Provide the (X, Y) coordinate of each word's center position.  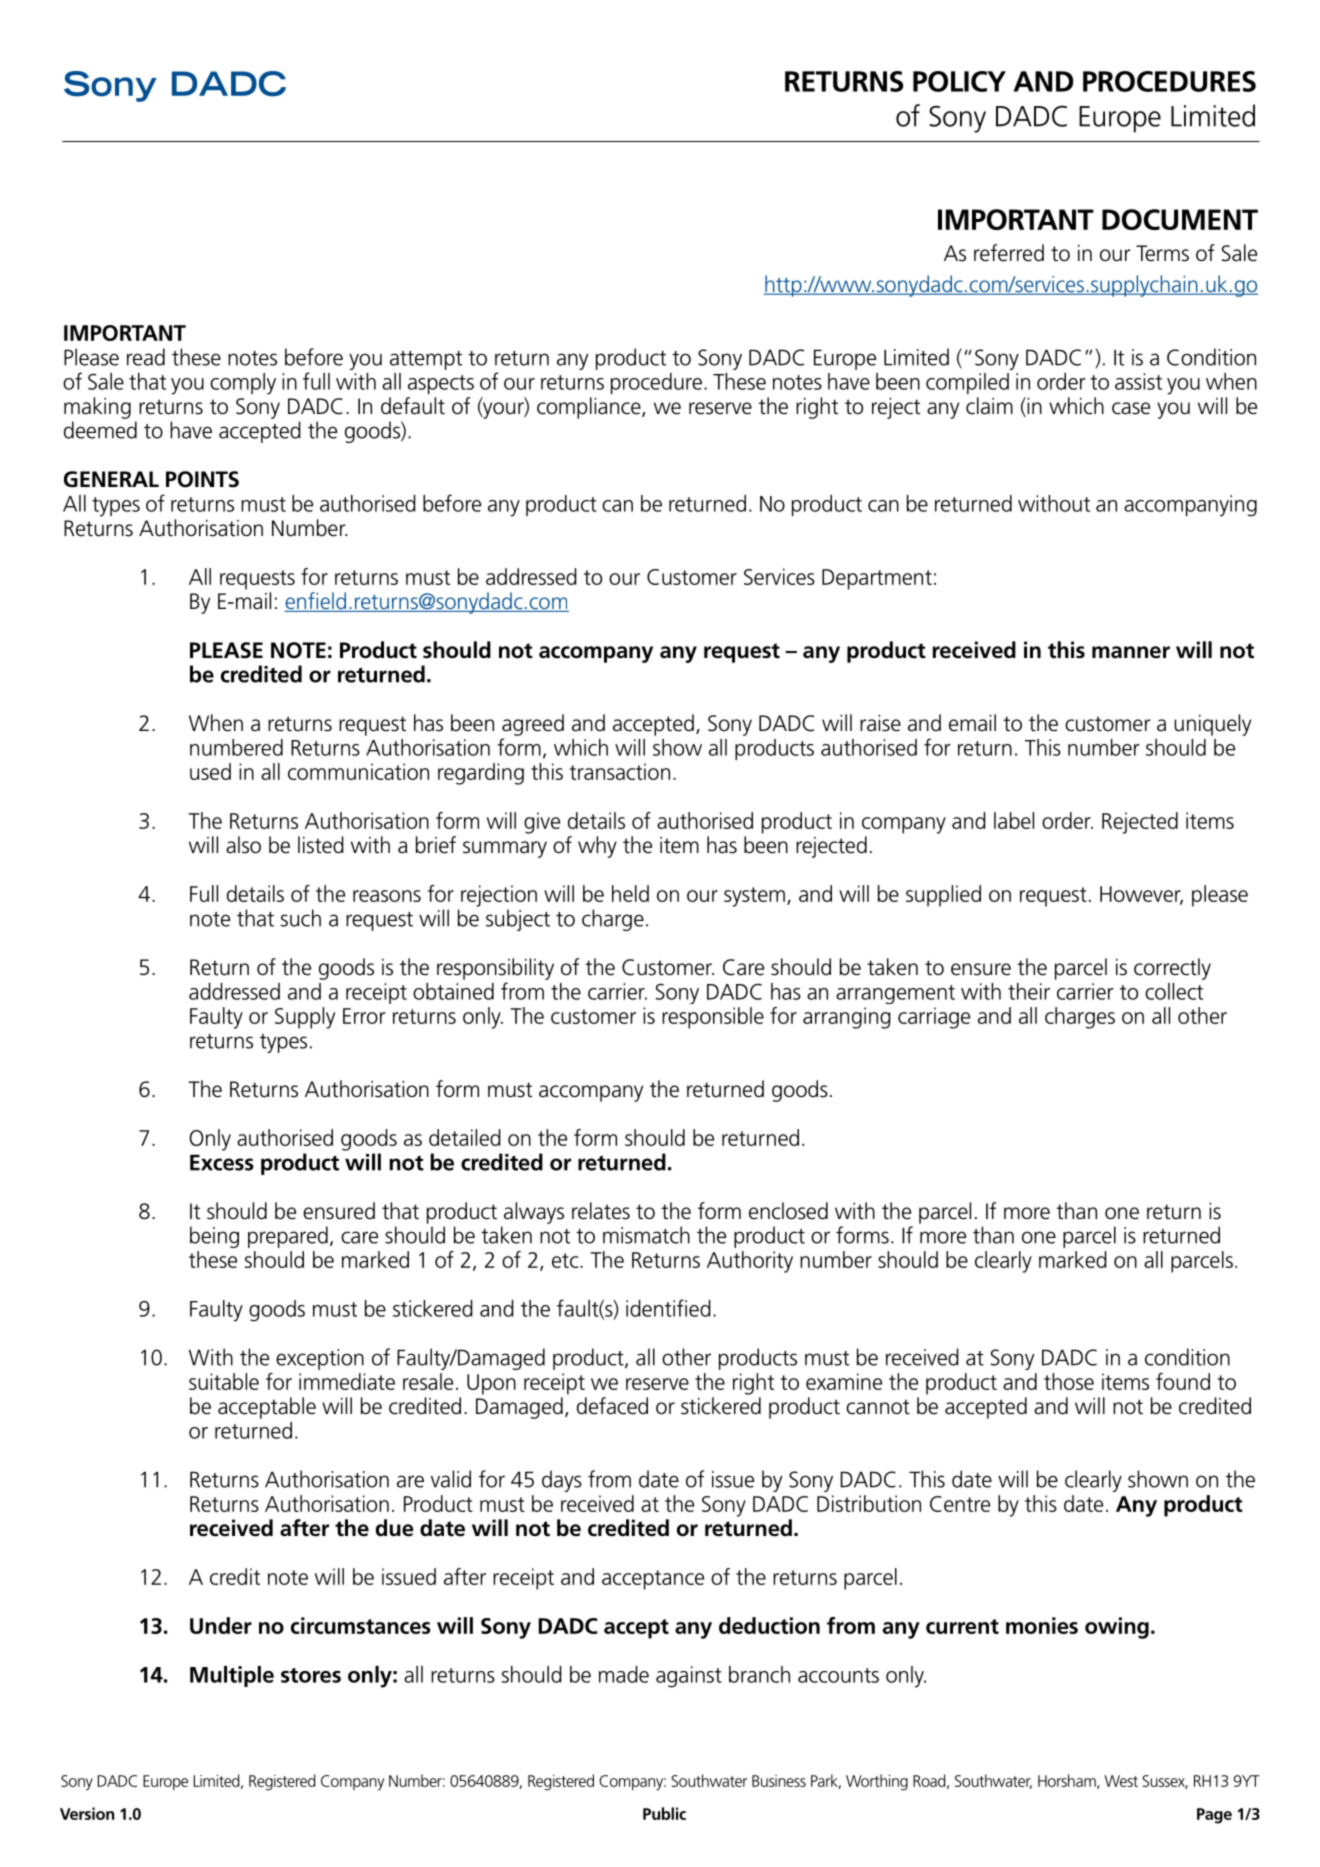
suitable (224, 1381)
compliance (590, 408)
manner (1131, 652)
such (300, 918)
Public (664, 1813)
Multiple (232, 1676)
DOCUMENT (1180, 219)
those (1069, 1381)
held (630, 893)
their (1029, 991)
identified (668, 1308)
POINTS (202, 479)
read (146, 357)
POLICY (959, 81)
